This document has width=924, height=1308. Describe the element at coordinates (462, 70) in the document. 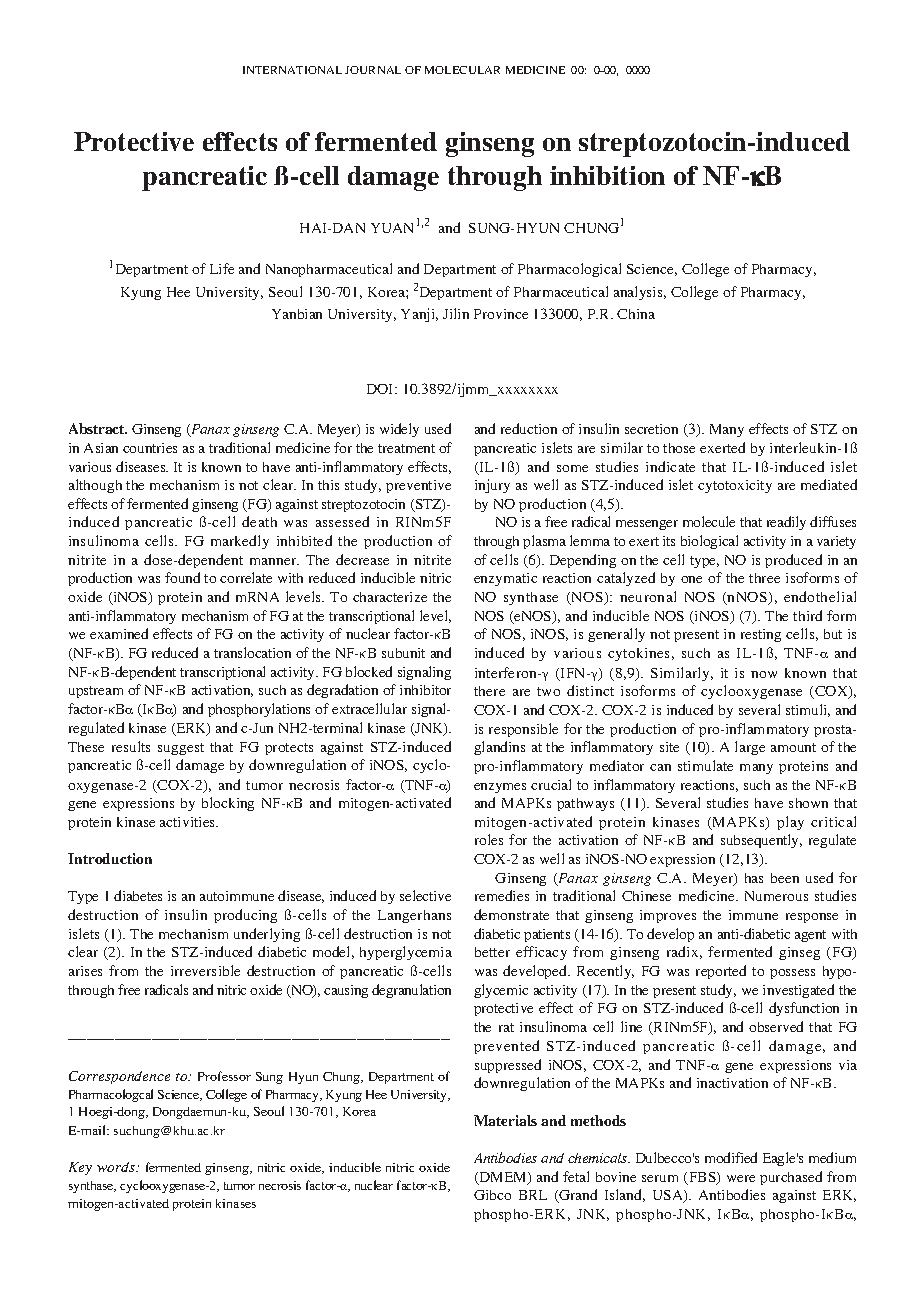

I see `MOLECULAR` at that location.
